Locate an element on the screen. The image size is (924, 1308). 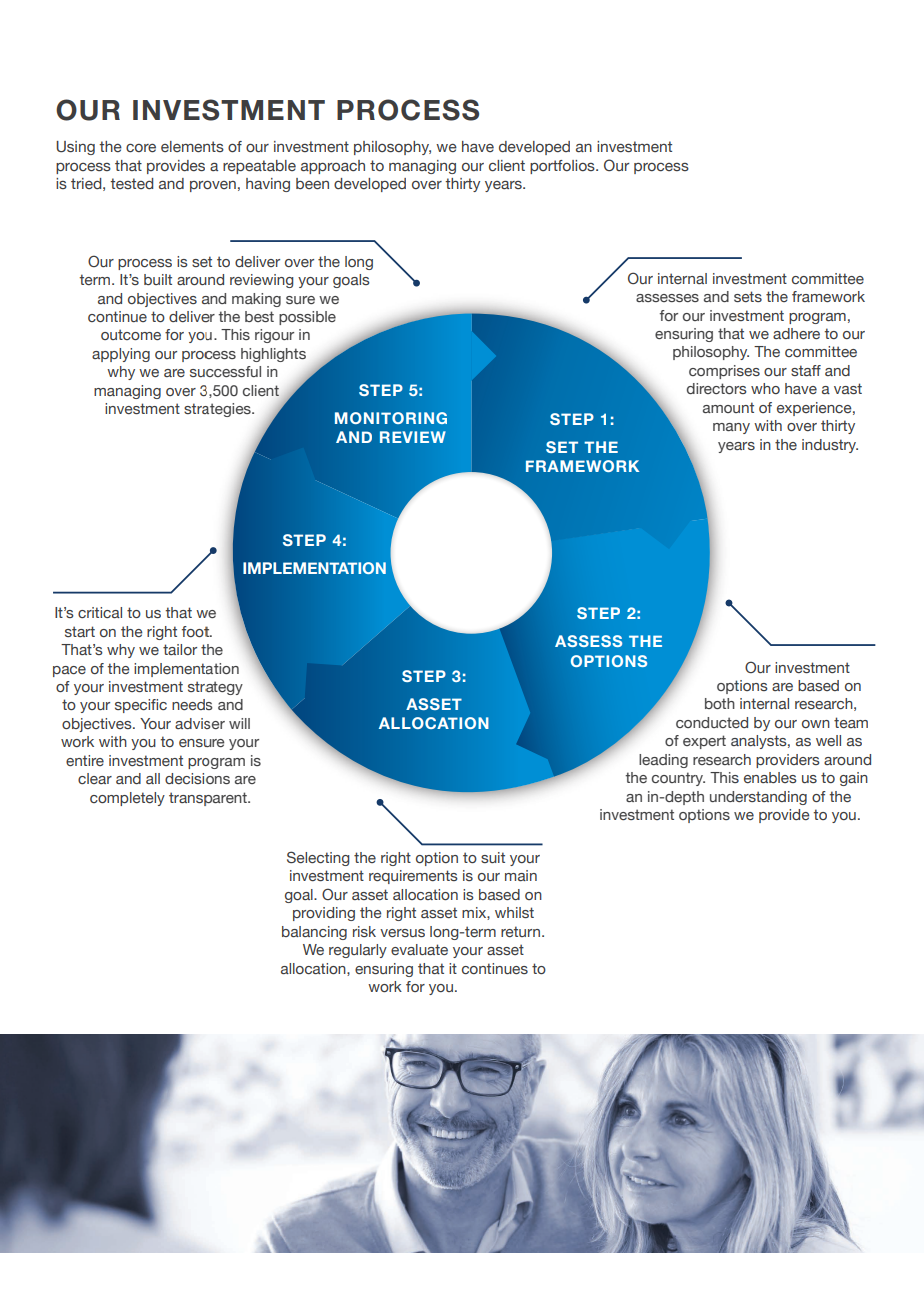
critical is located at coordinates (100, 612).
